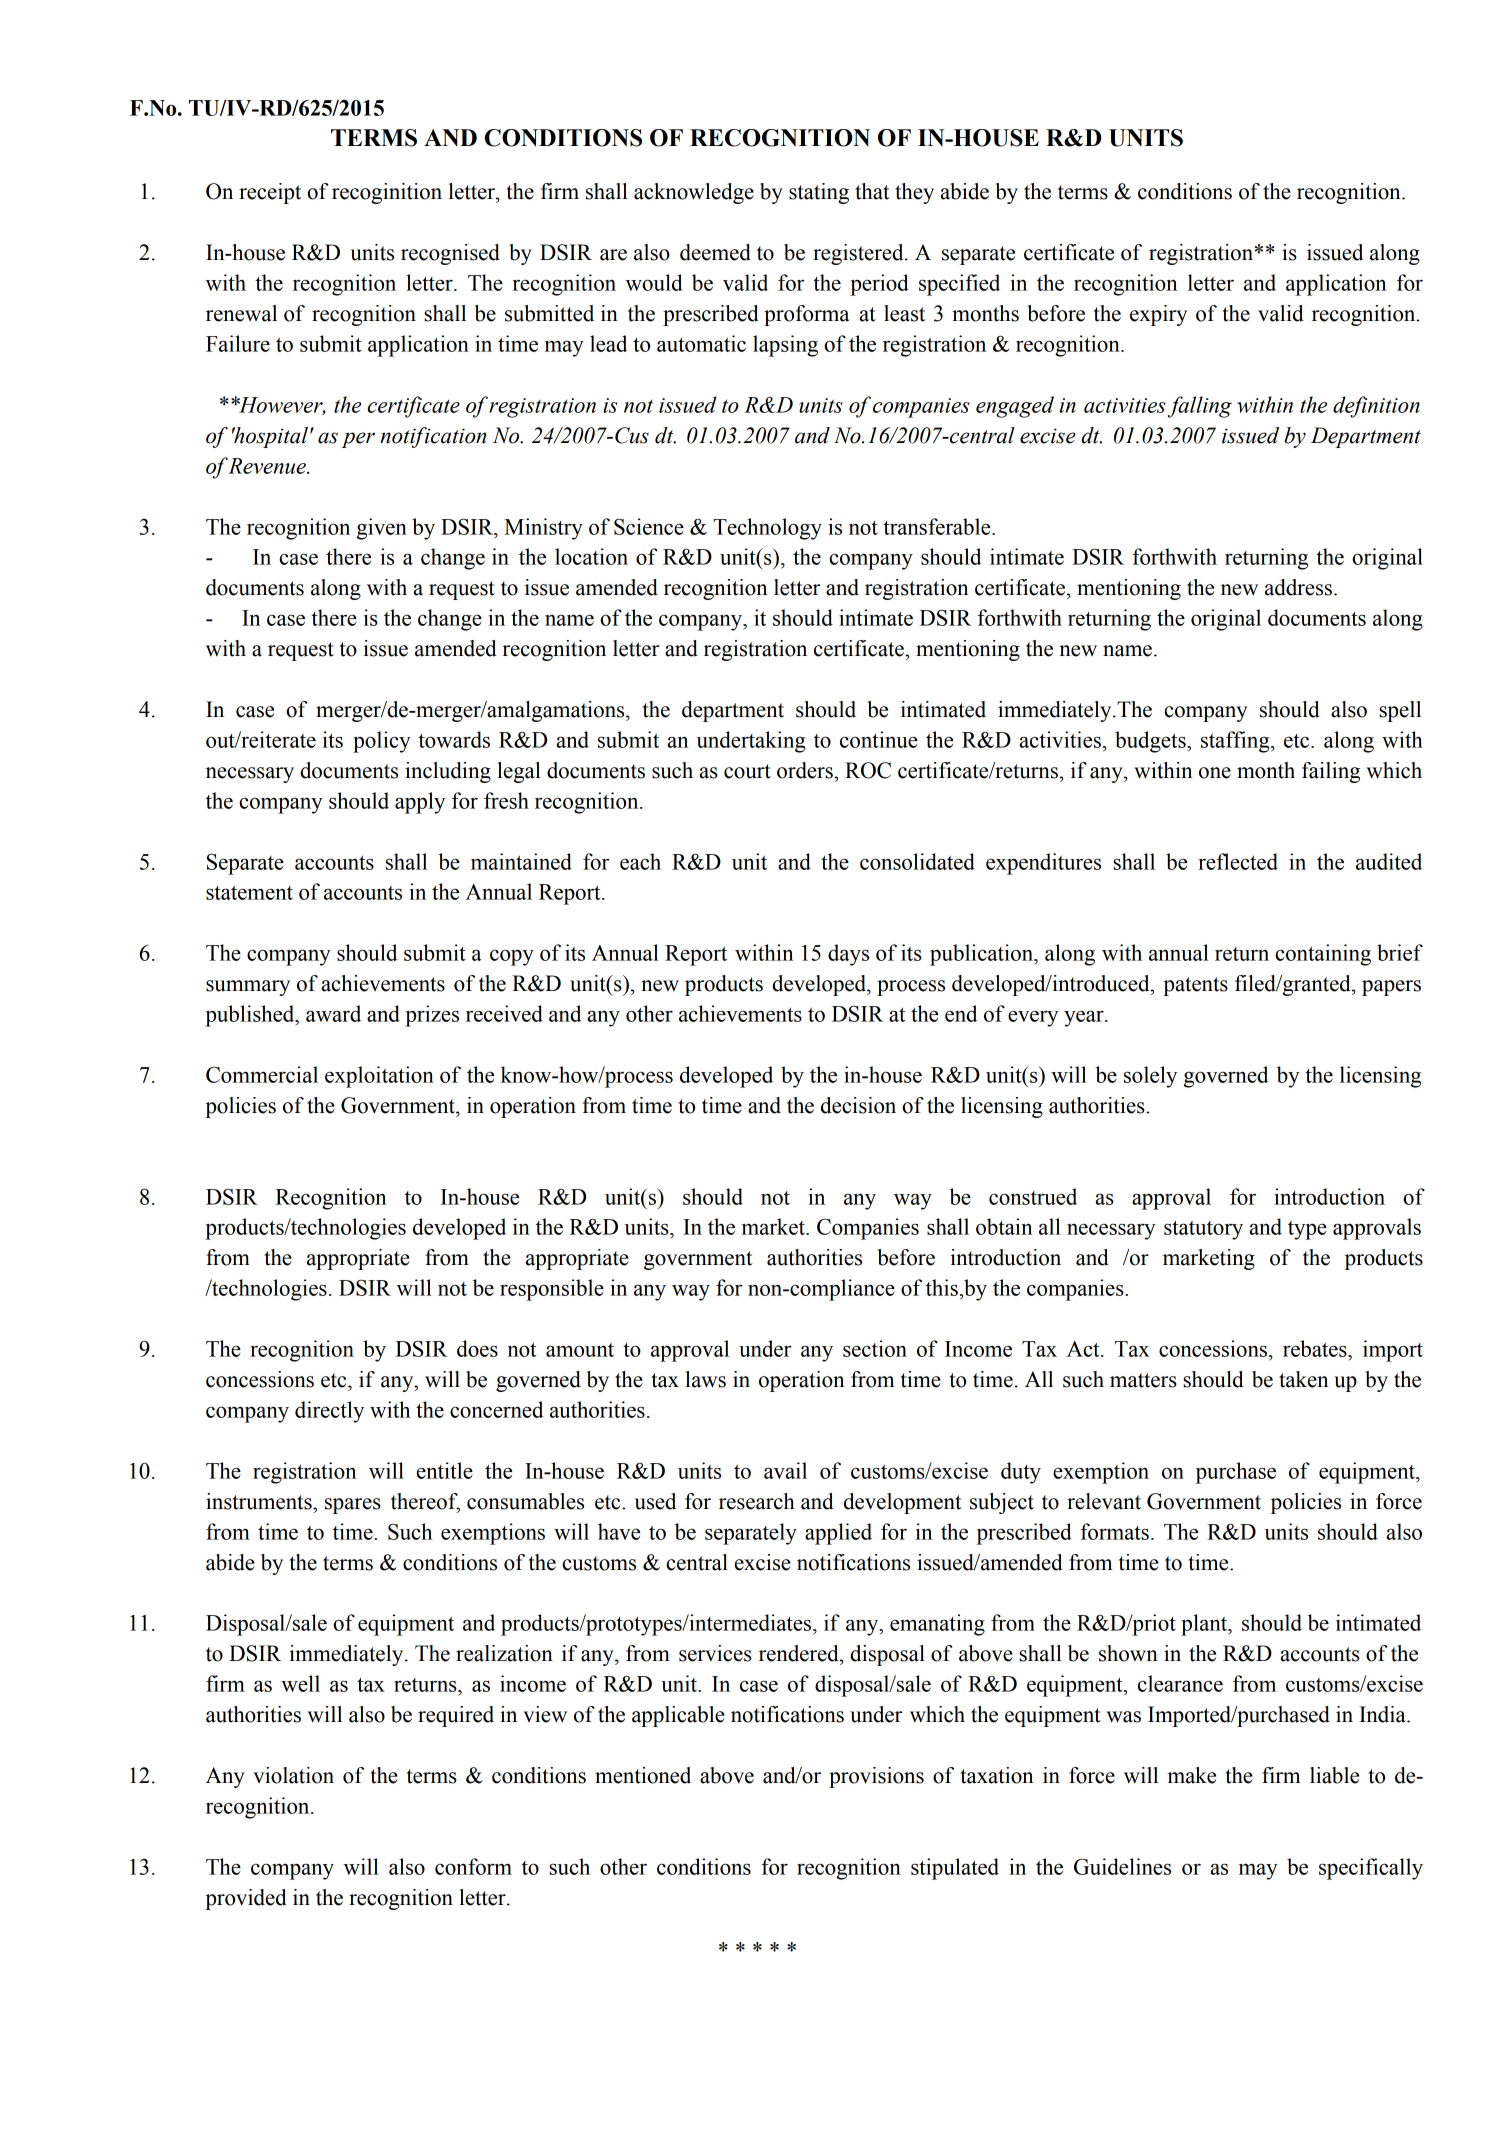 Image resolution: width=1510 pixels, height=2137 pixels. I want to click on rebates, so click(1316, 1348).
